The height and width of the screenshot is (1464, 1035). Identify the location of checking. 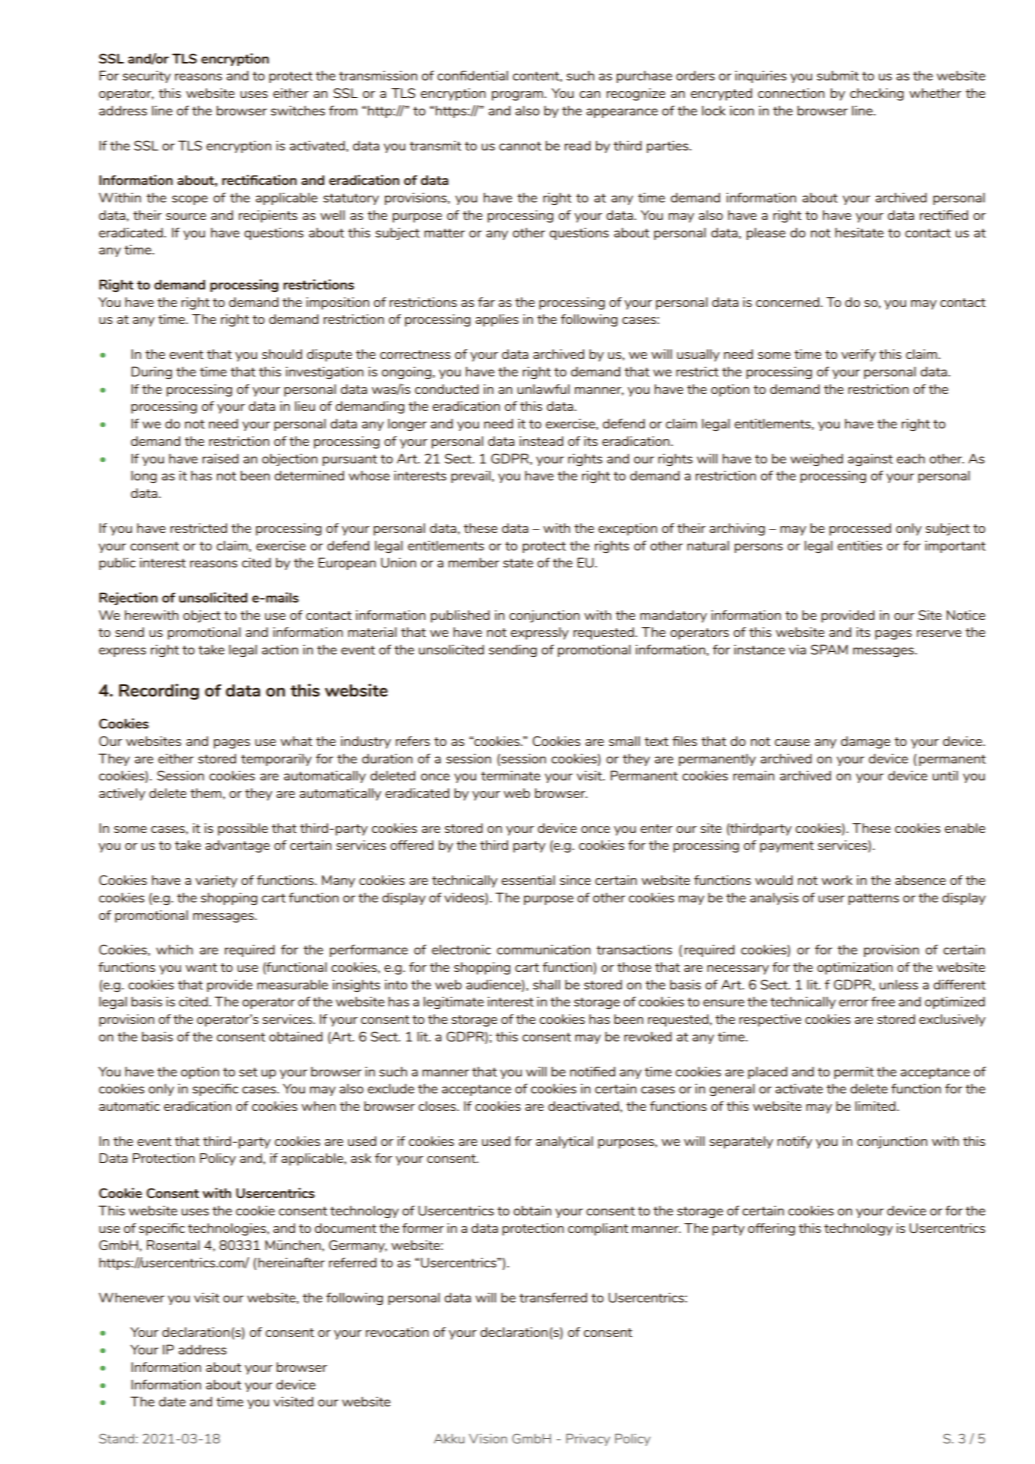
(877, 94).
